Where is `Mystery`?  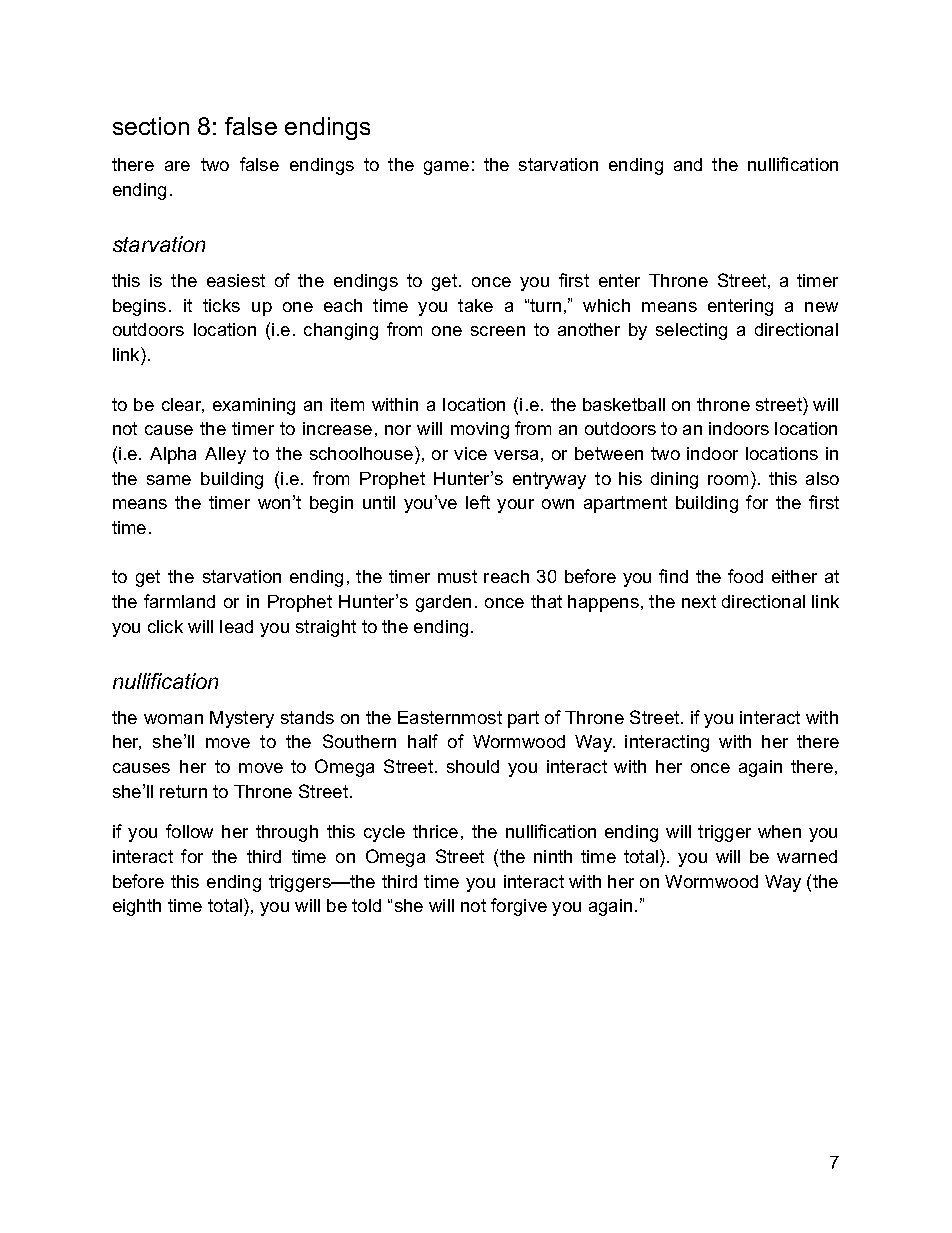 Mystery is located at coordinates (242, 719).
